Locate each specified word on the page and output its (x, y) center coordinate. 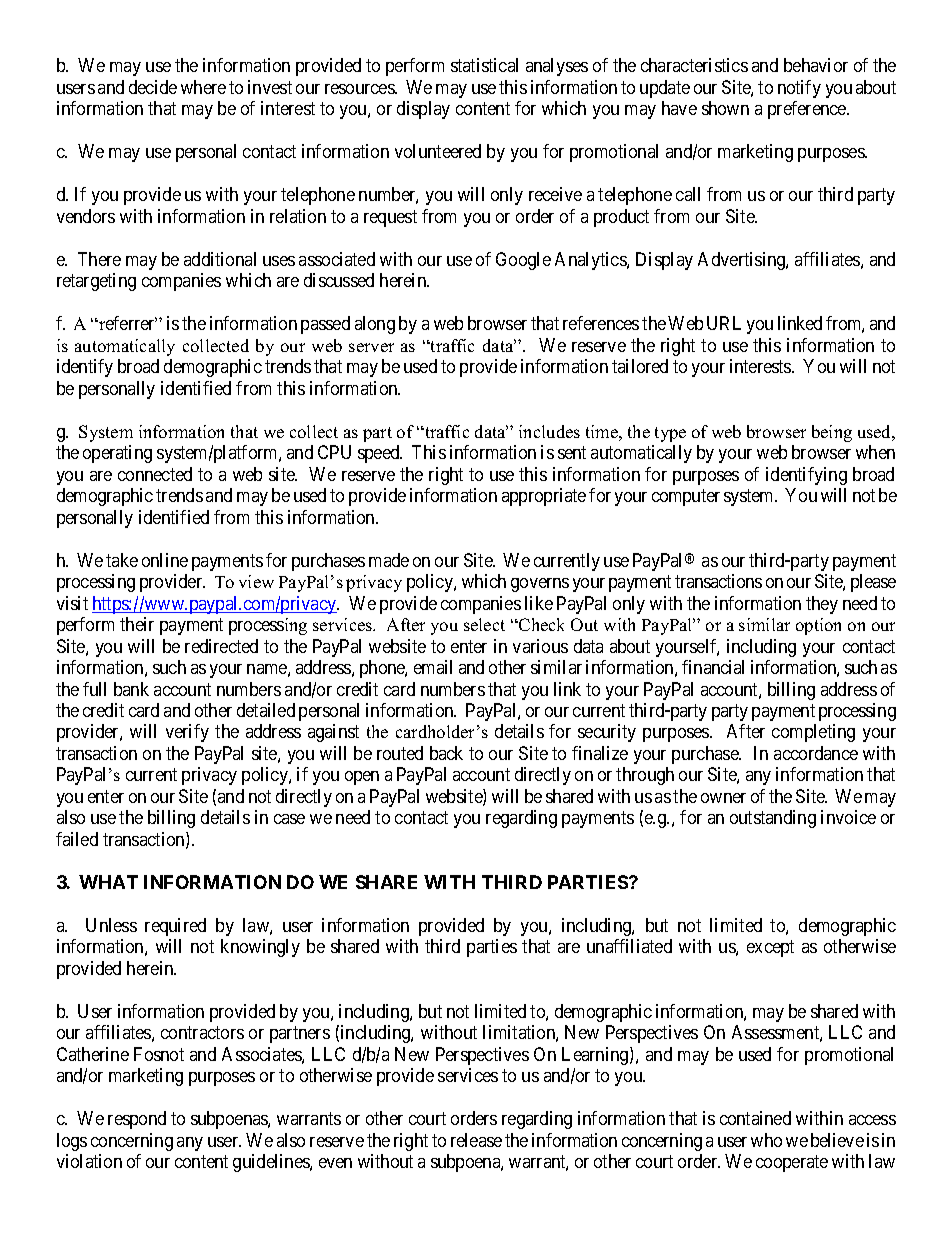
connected (155, 474)
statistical (484, 65)
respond (137, 1120)
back (446, 753)
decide (153, 87)
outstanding (773, 819)
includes (549, 431)
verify (187, 733)
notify (799, 89)
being (832, 433)
